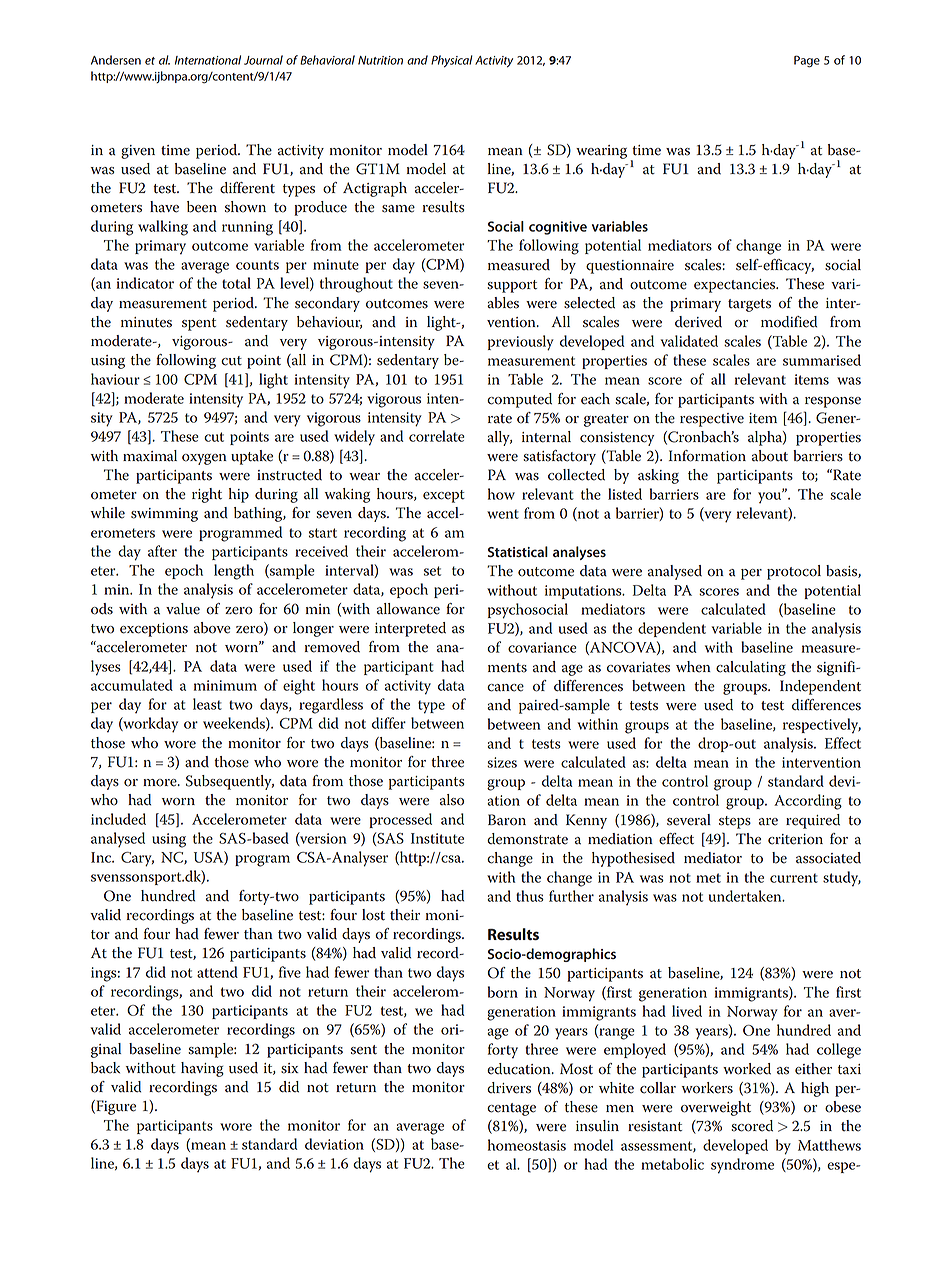 The width and height of the screenshot is (952, 1270). I want to click on previously, so click(521, 343).
